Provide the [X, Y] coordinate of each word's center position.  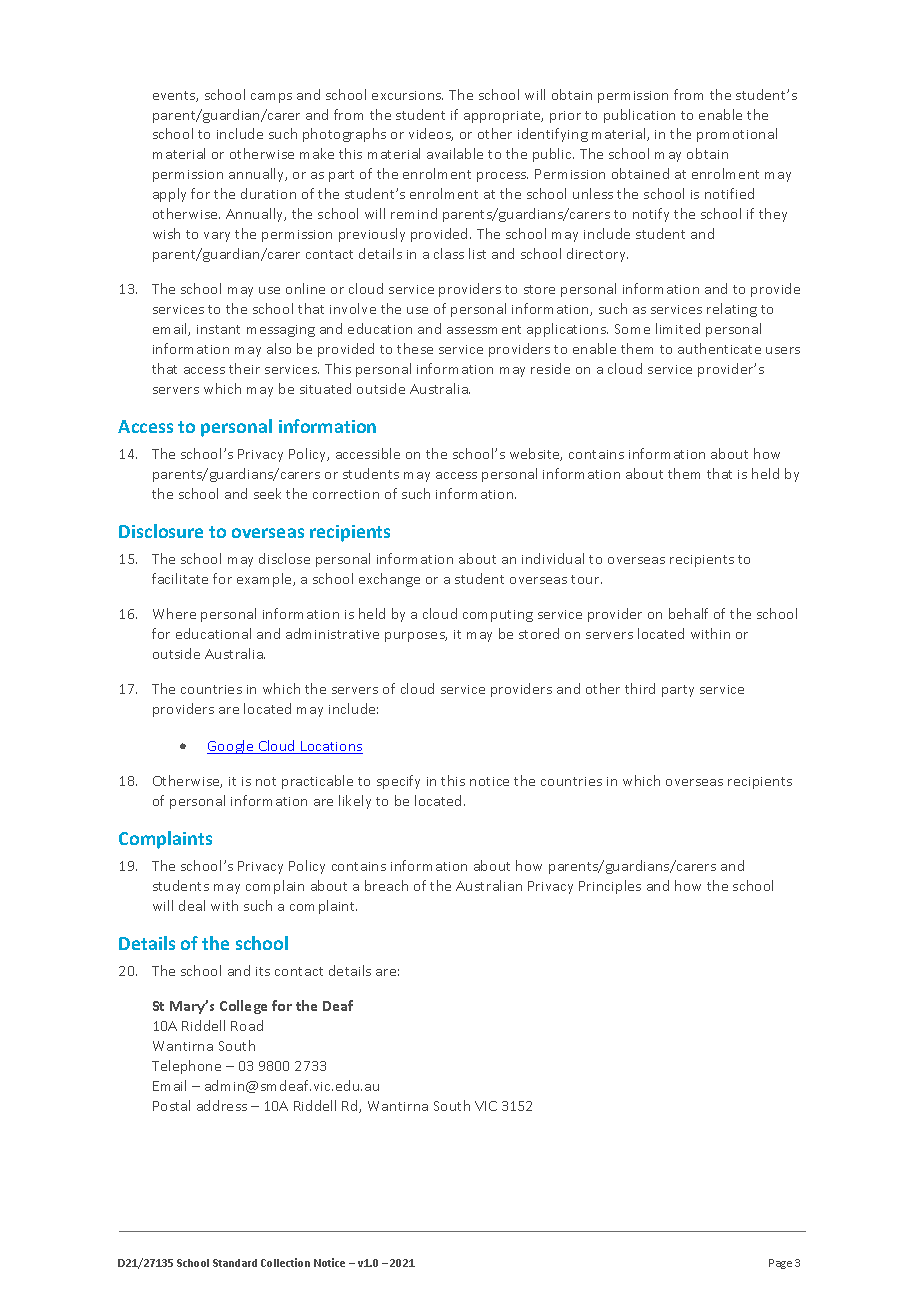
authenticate [719, 348]
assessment [484, 329]
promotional [737, 135]
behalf [688, 613]
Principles [610, 887]
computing [498, 616]
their [244, 368]
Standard [235, 1263]
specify [398, 782]
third [640, 688]
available [455, 153]
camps [271, 98]
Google [231, 747]
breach [386, 885]
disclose [284, 558]
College [243, 1007]
